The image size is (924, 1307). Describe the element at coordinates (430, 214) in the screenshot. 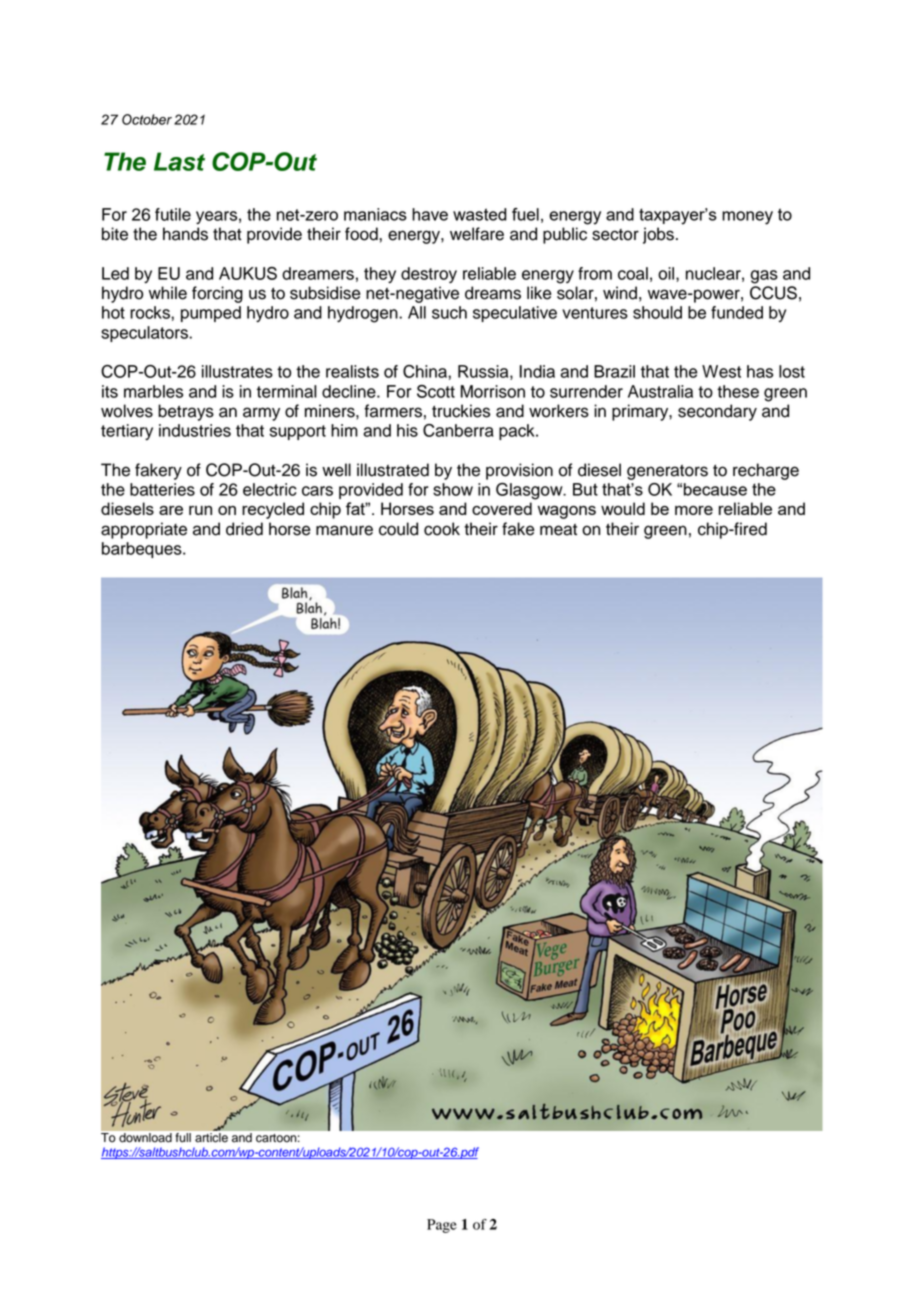

I see `have` at that location.
